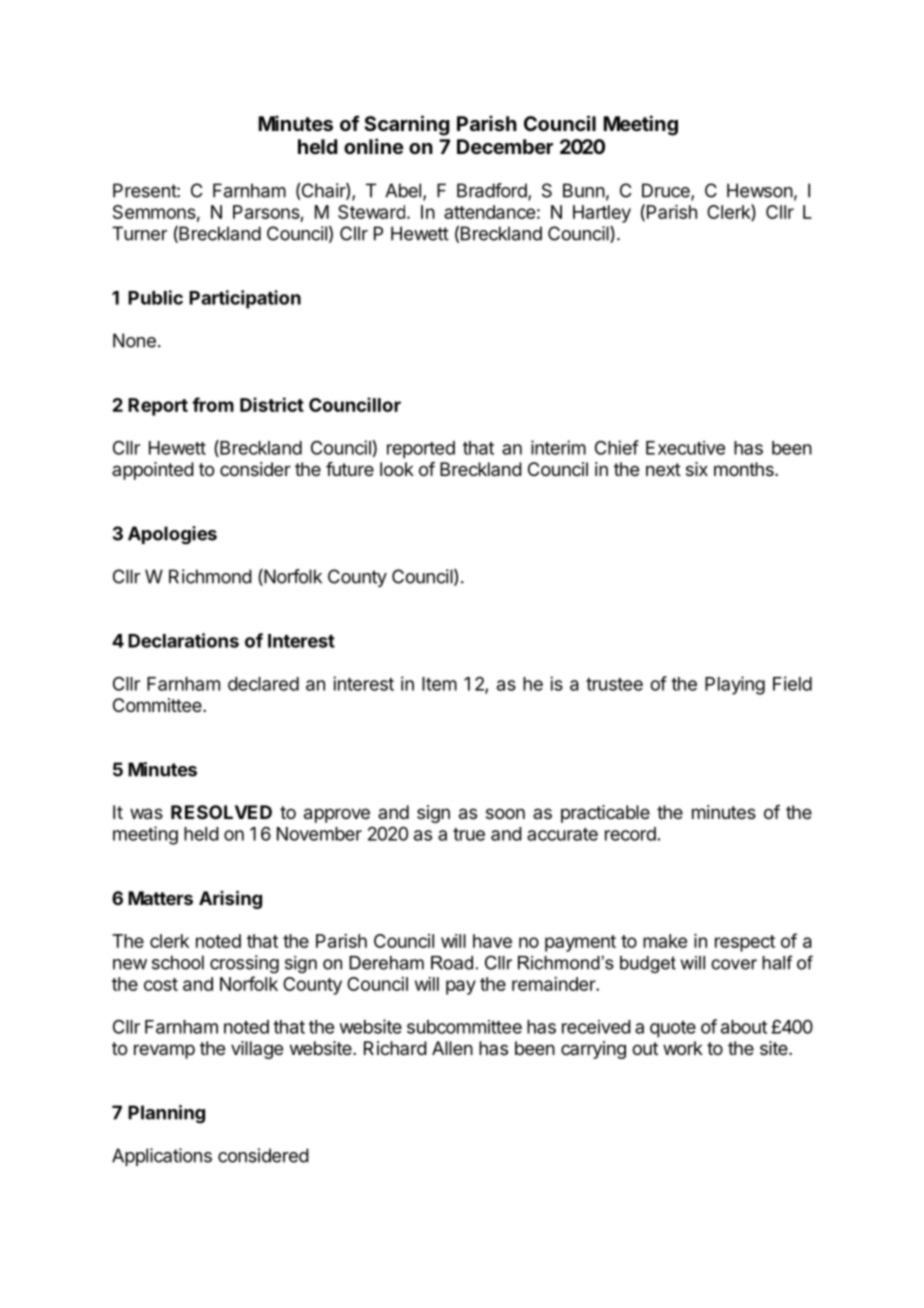  I want to click on Hartley, so click(602, 214).
